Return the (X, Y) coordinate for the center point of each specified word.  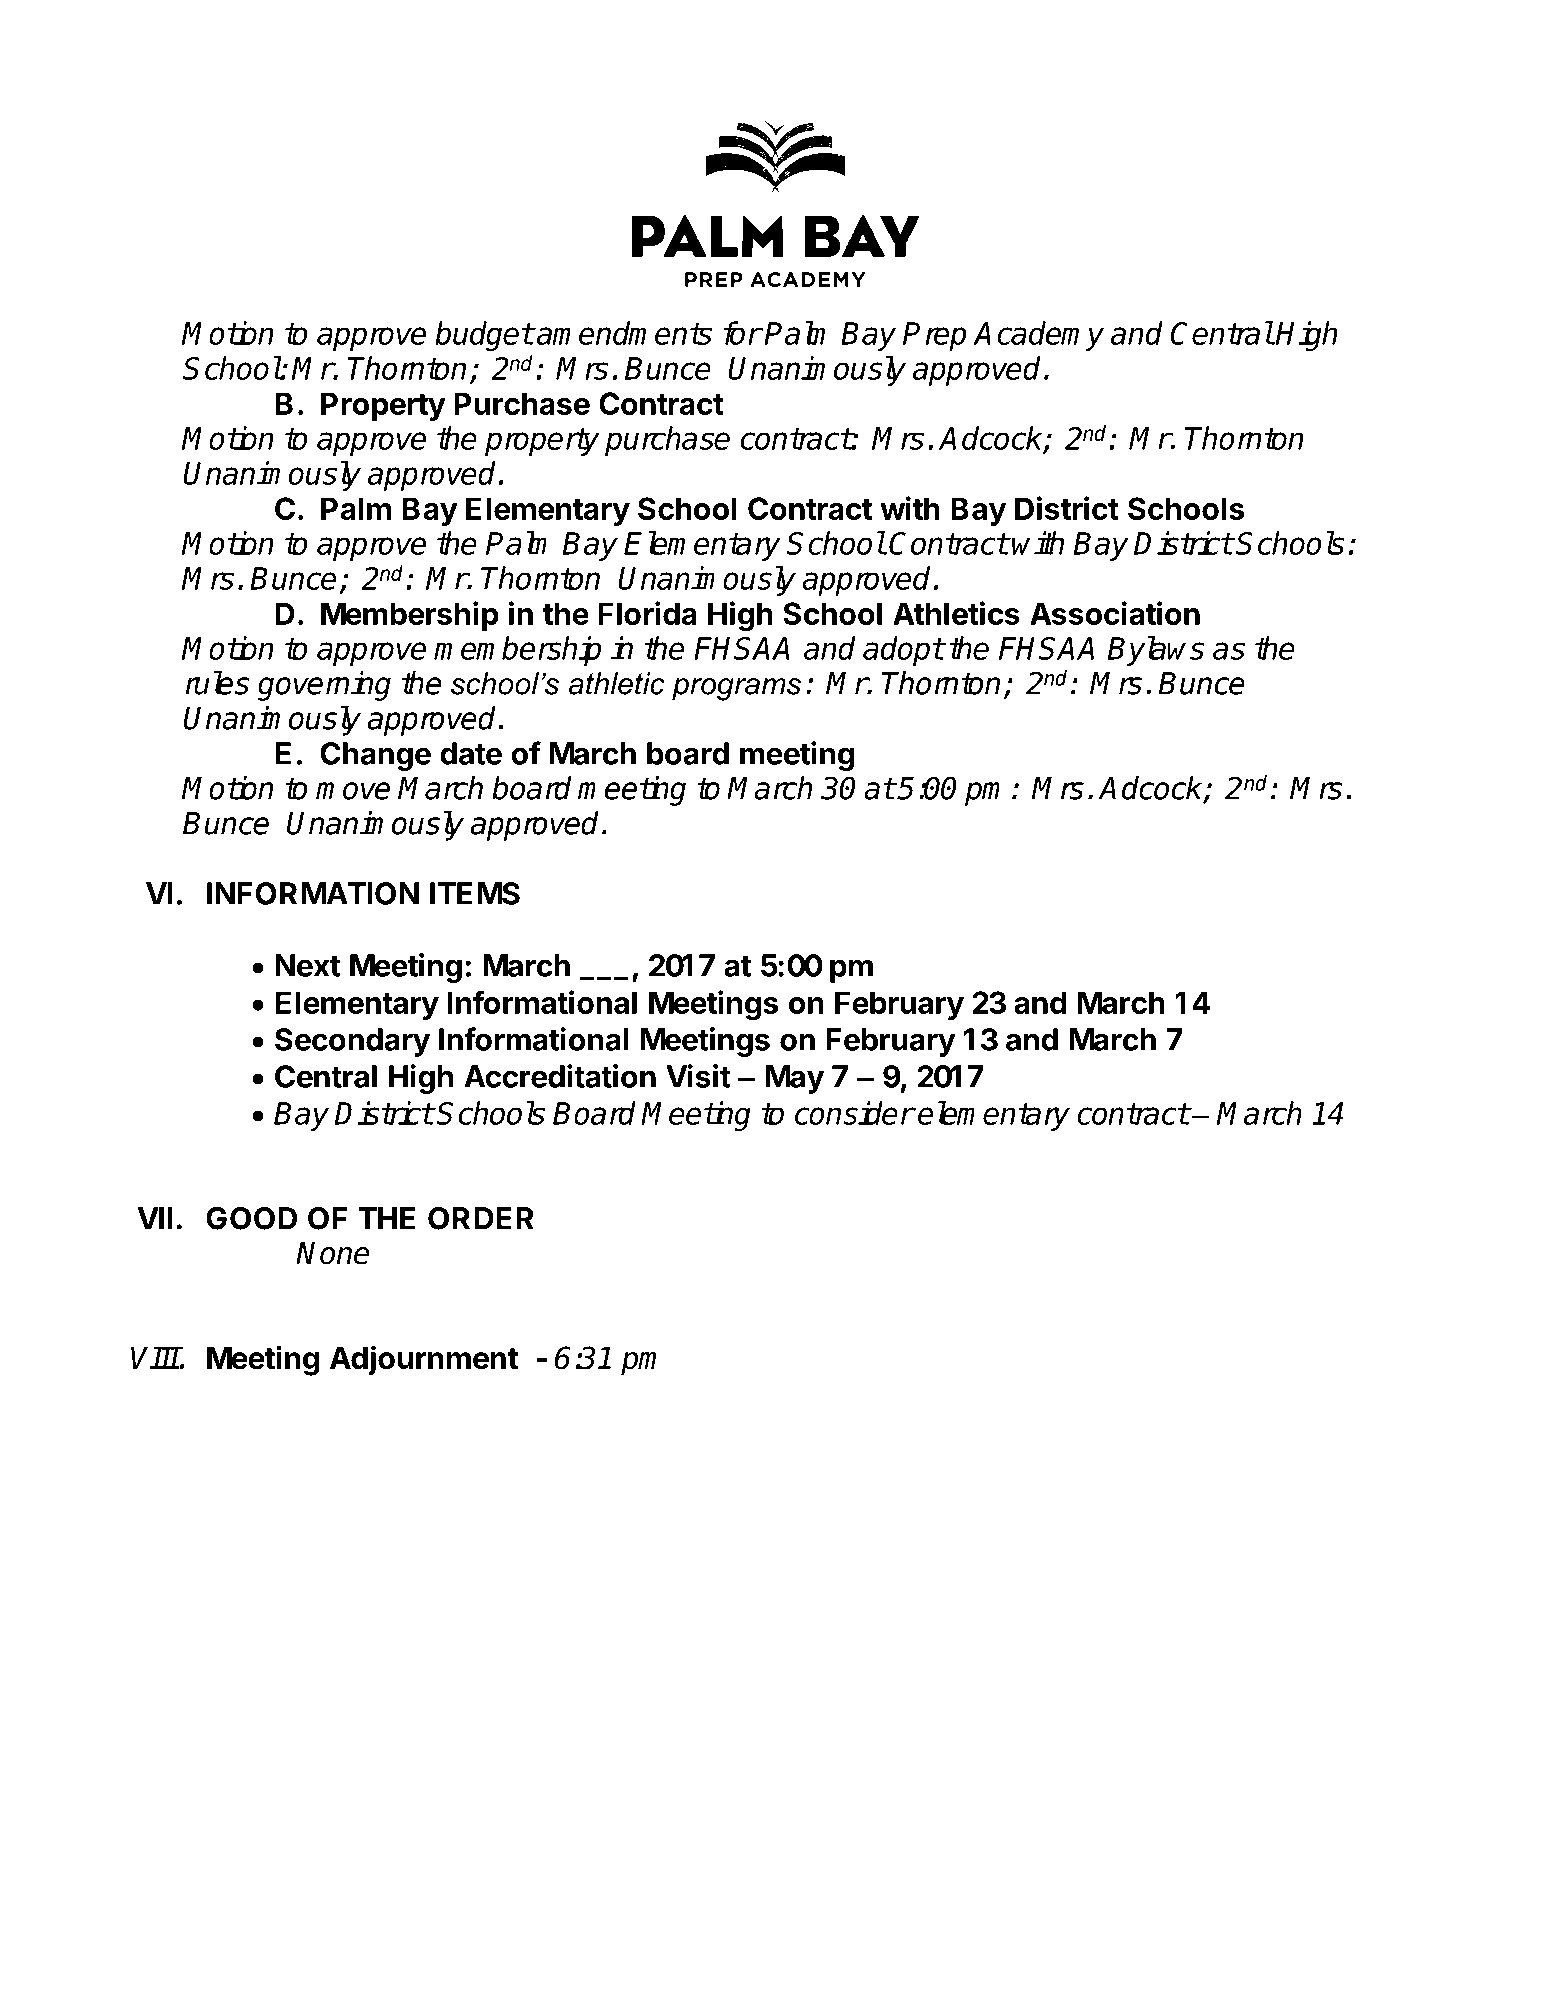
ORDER (481, 1218)
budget (484, 336)
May (795, 1079)
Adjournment (424, 1360)
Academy (1038, 336)
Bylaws (1155, 651)
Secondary (352, 1042)
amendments (623, 333)
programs (736, 689)
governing (324, 686)
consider (854, 1113)
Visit (698, 1076)
